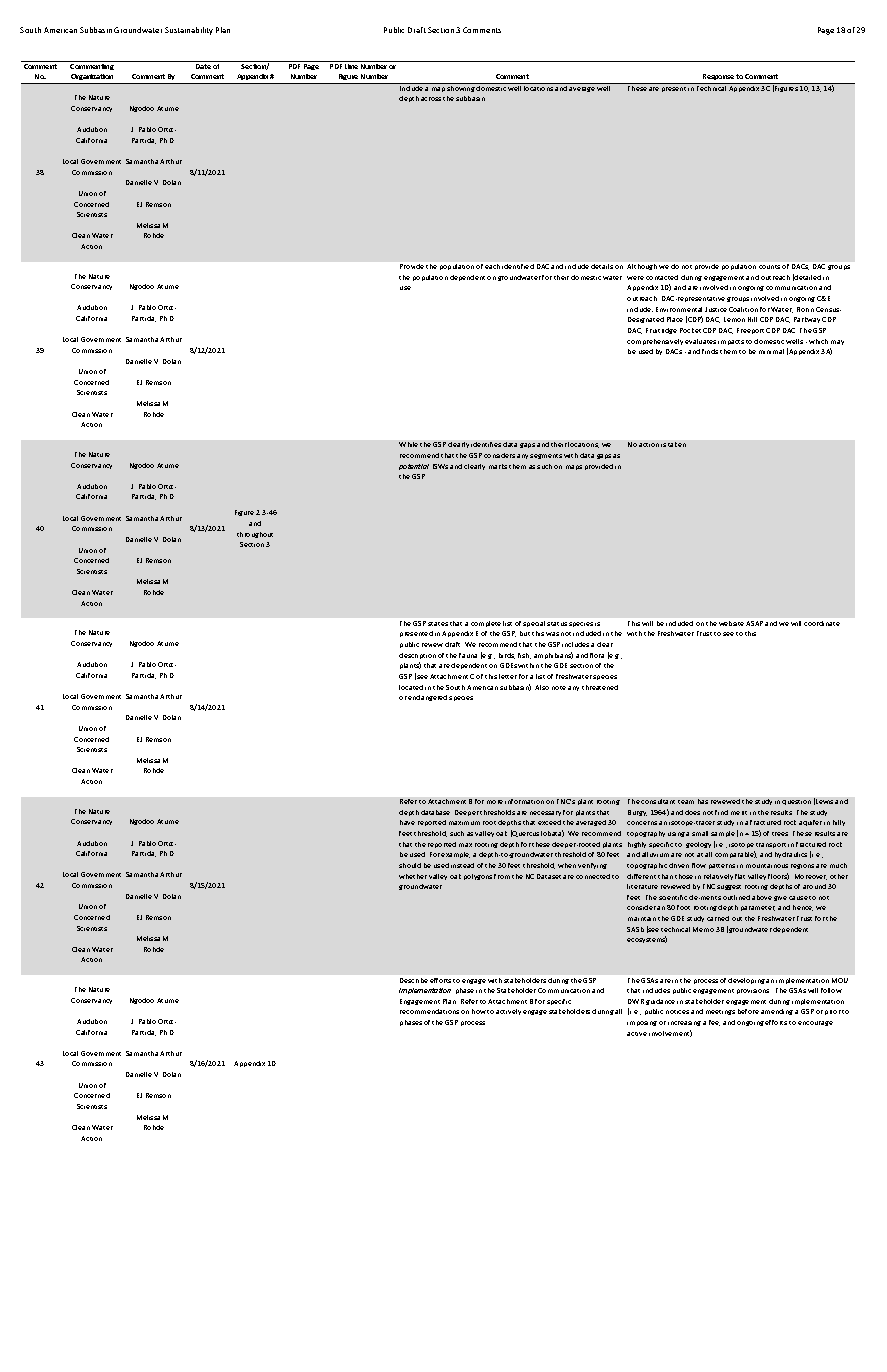 The width and height of the screenshot is (887, 1372). Describe the element at coordinates (636, 1001) in the screenshot. I see `DWR` at that location.
